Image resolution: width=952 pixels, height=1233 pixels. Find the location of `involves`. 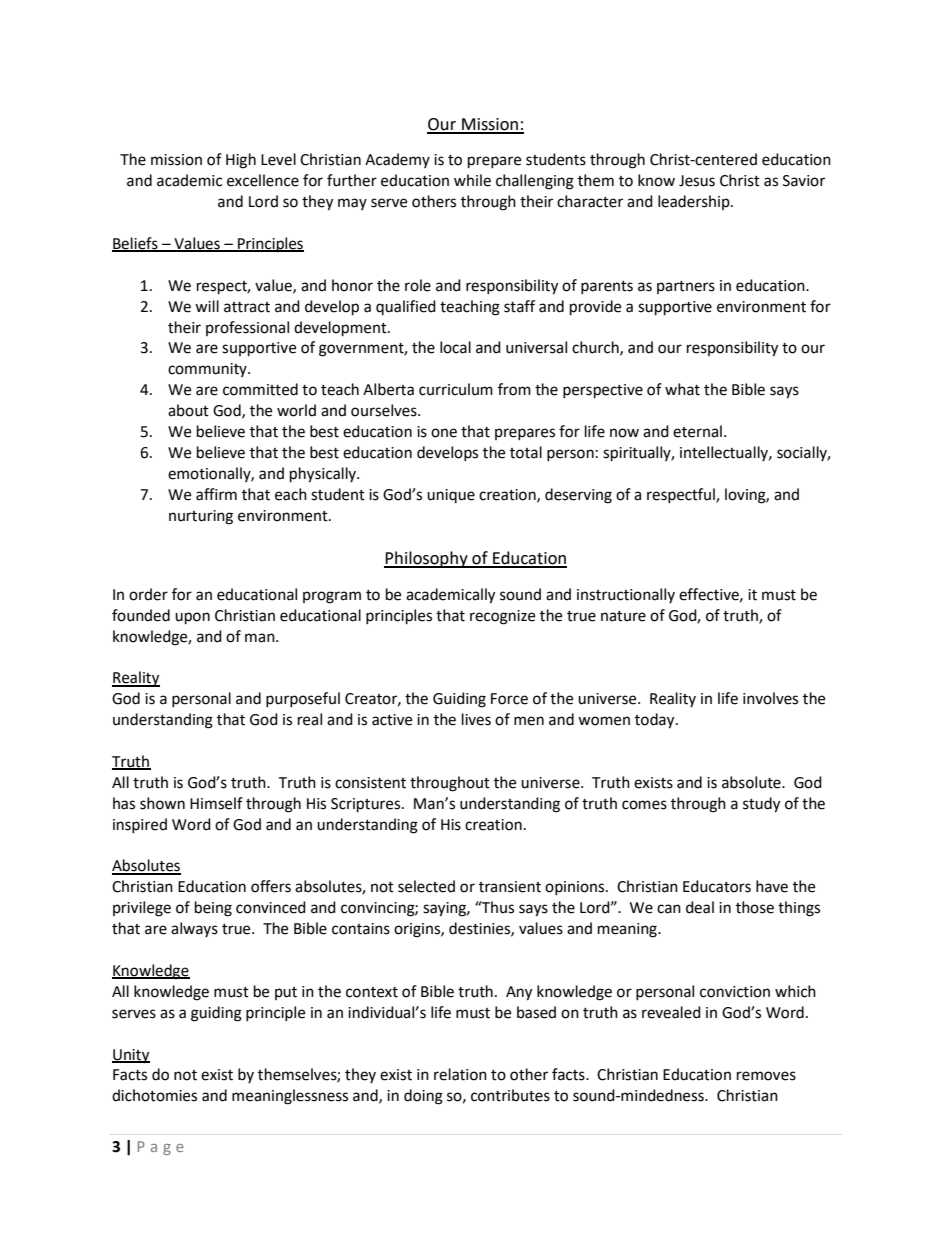

involves is located at coordinates (770, 698).
